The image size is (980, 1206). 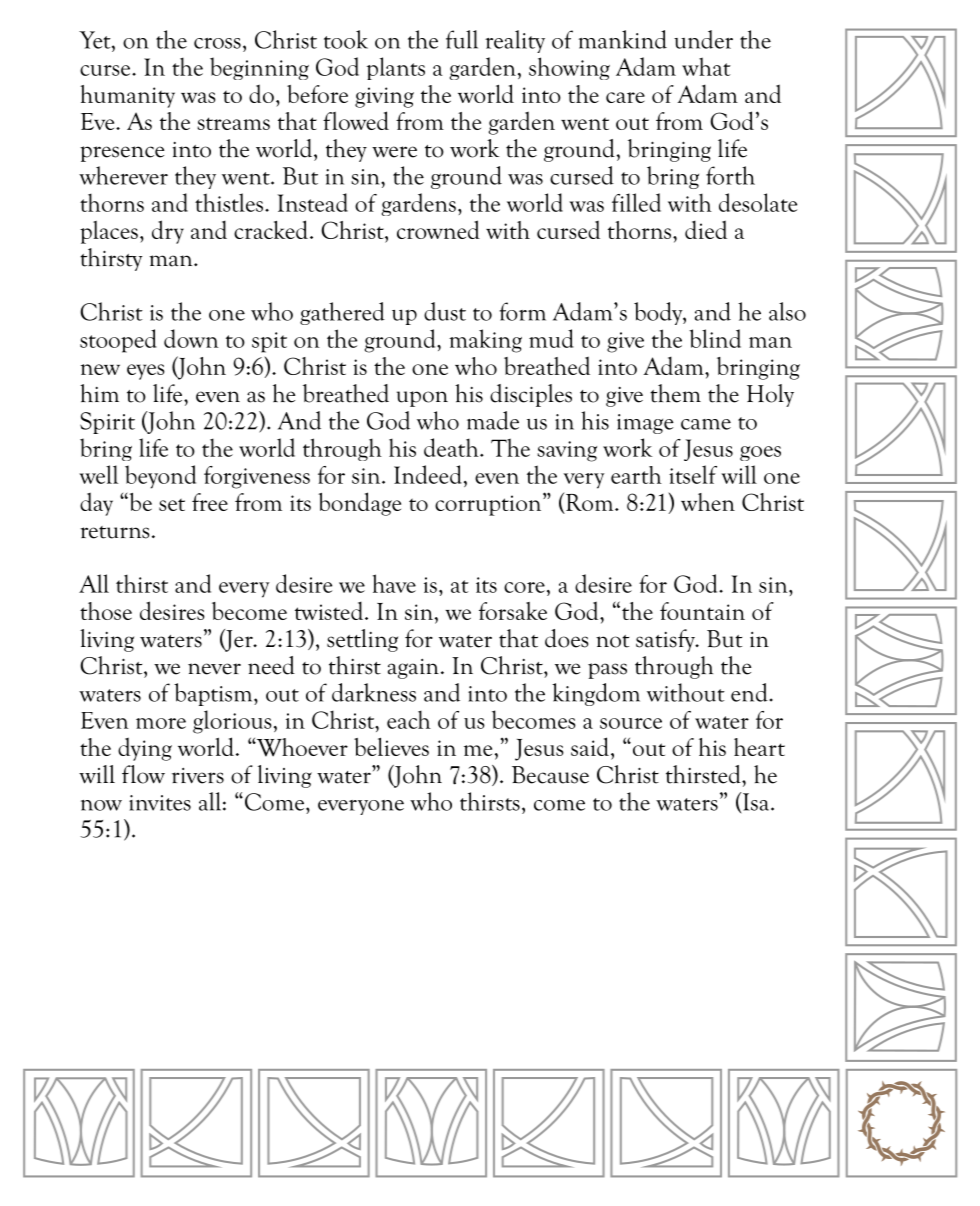 I want to click on corruption, so click(x=489, y=504).
